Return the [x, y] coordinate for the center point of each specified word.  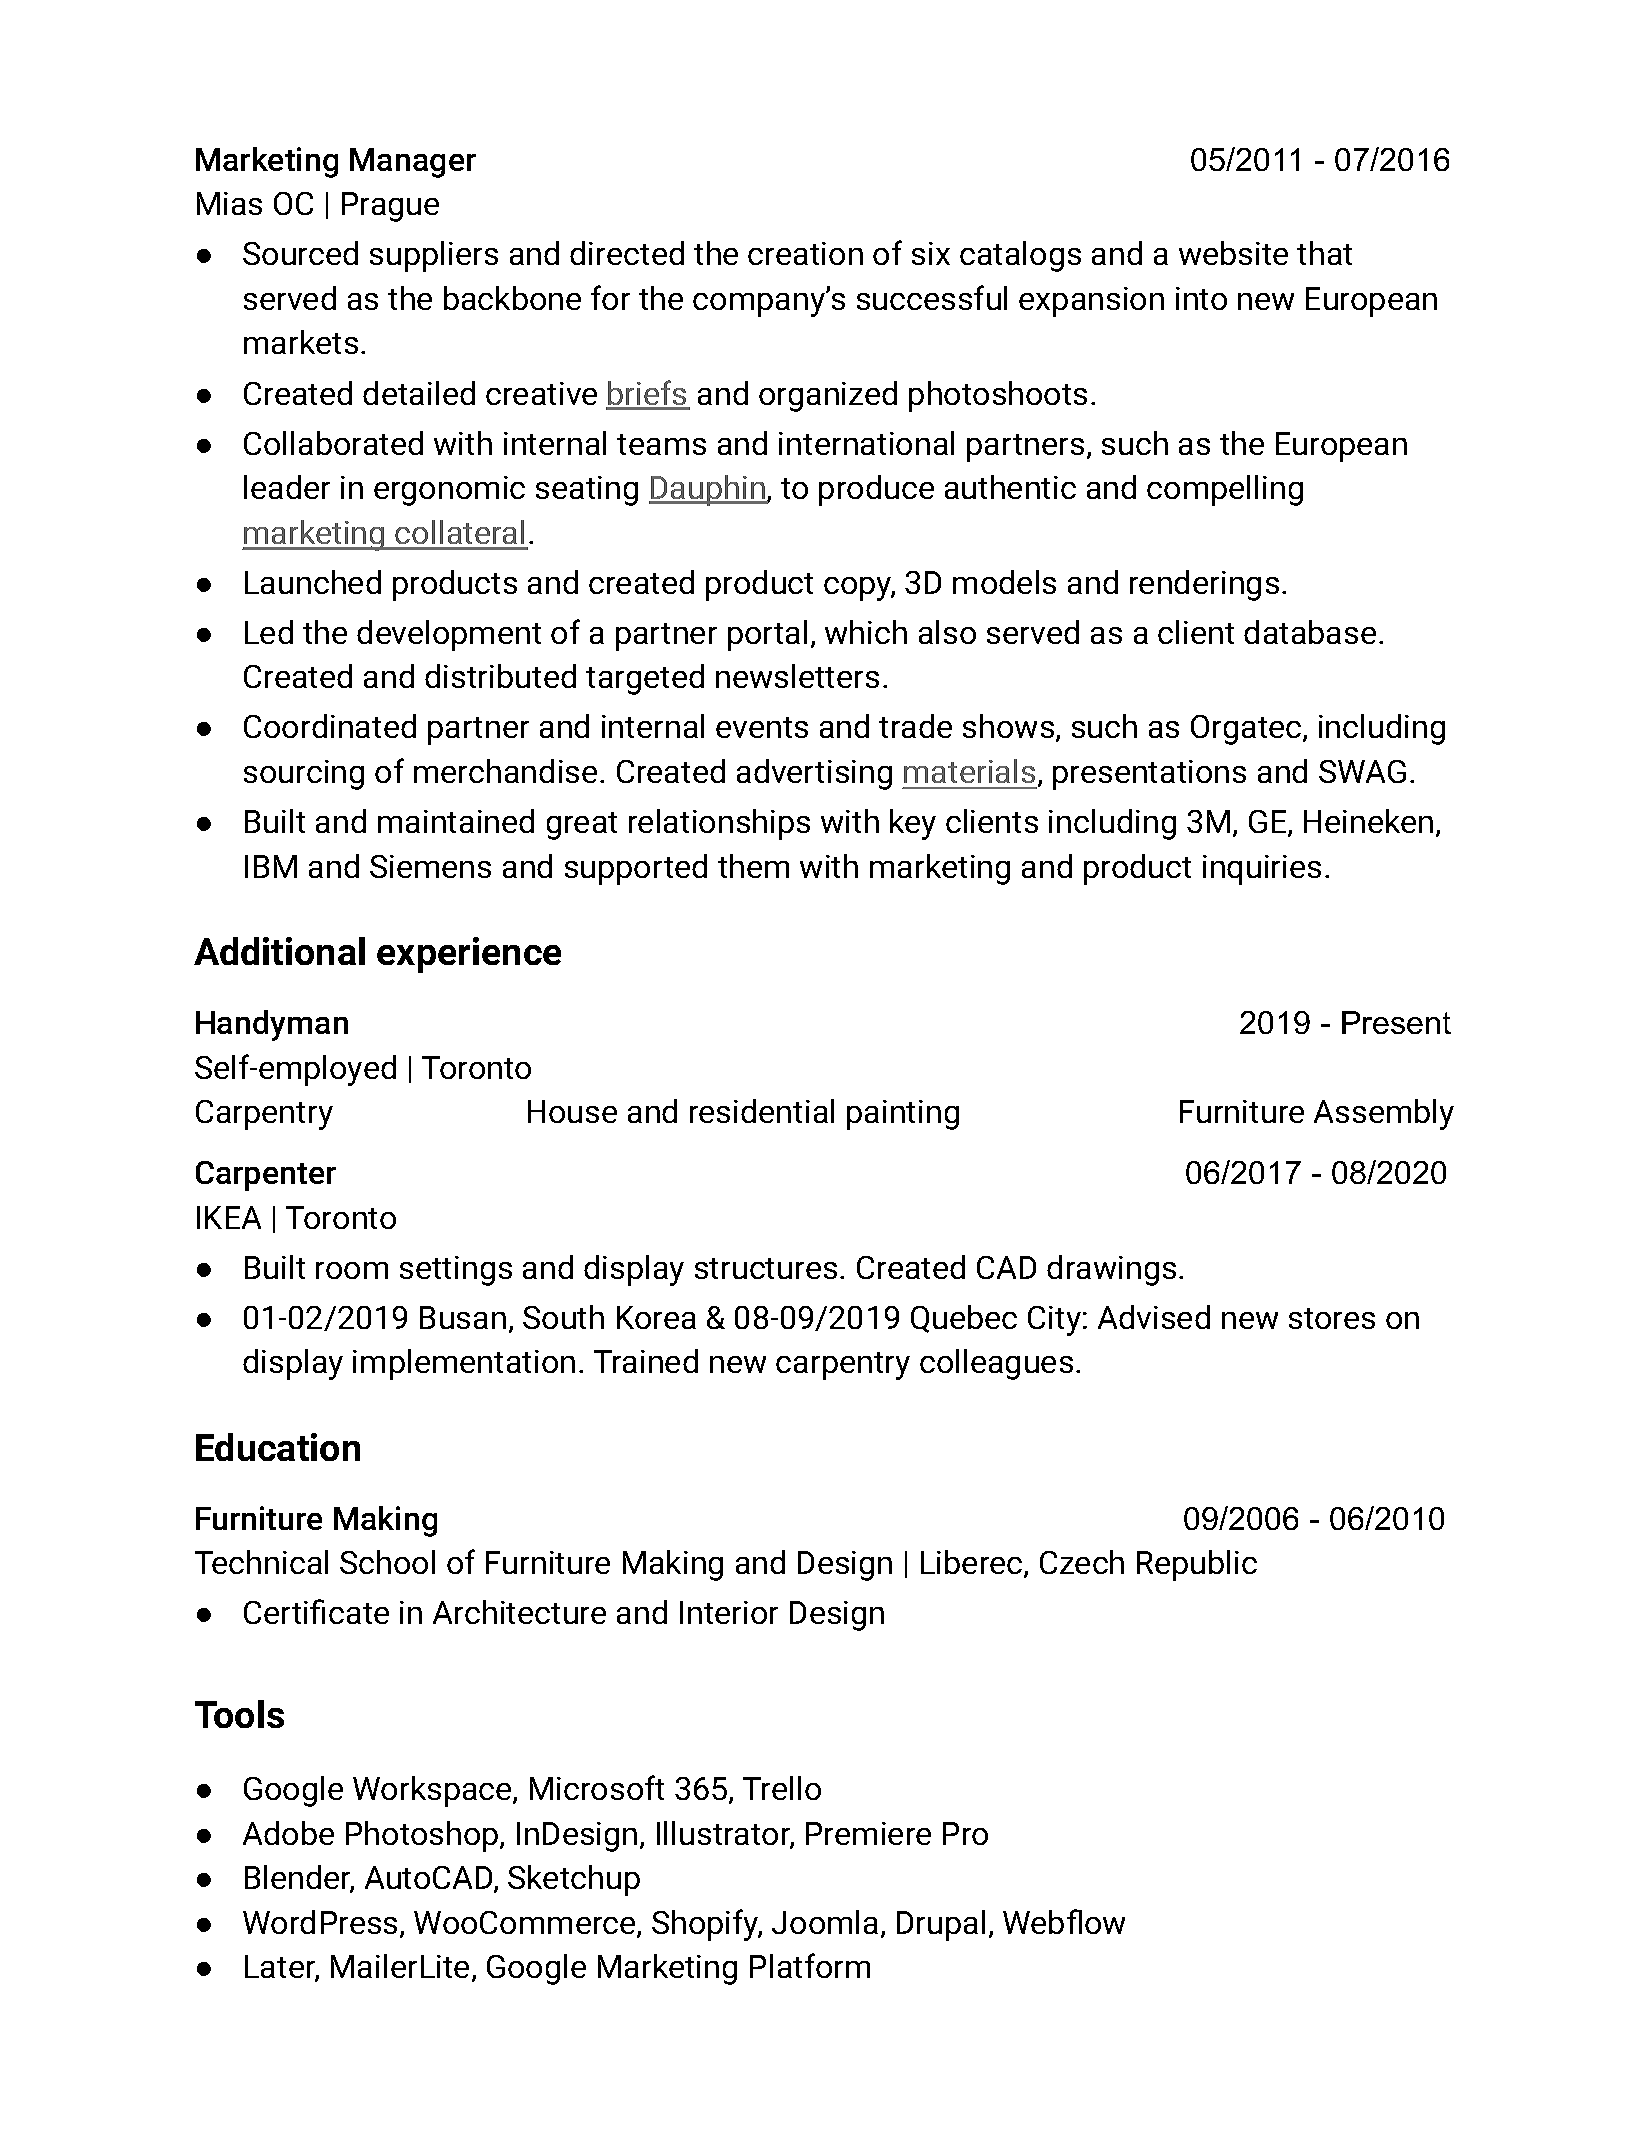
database [1310, 632]
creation [805, 253]
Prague [390, 207]
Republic [1197, 1565]
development [449, 635]
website [1233, 253]
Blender [299, 1878]
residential [762, 1111]
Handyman [272, 1025]
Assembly [1384, 1114]
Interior [729, 1612]
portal [767, 635]
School [387, 1562]
